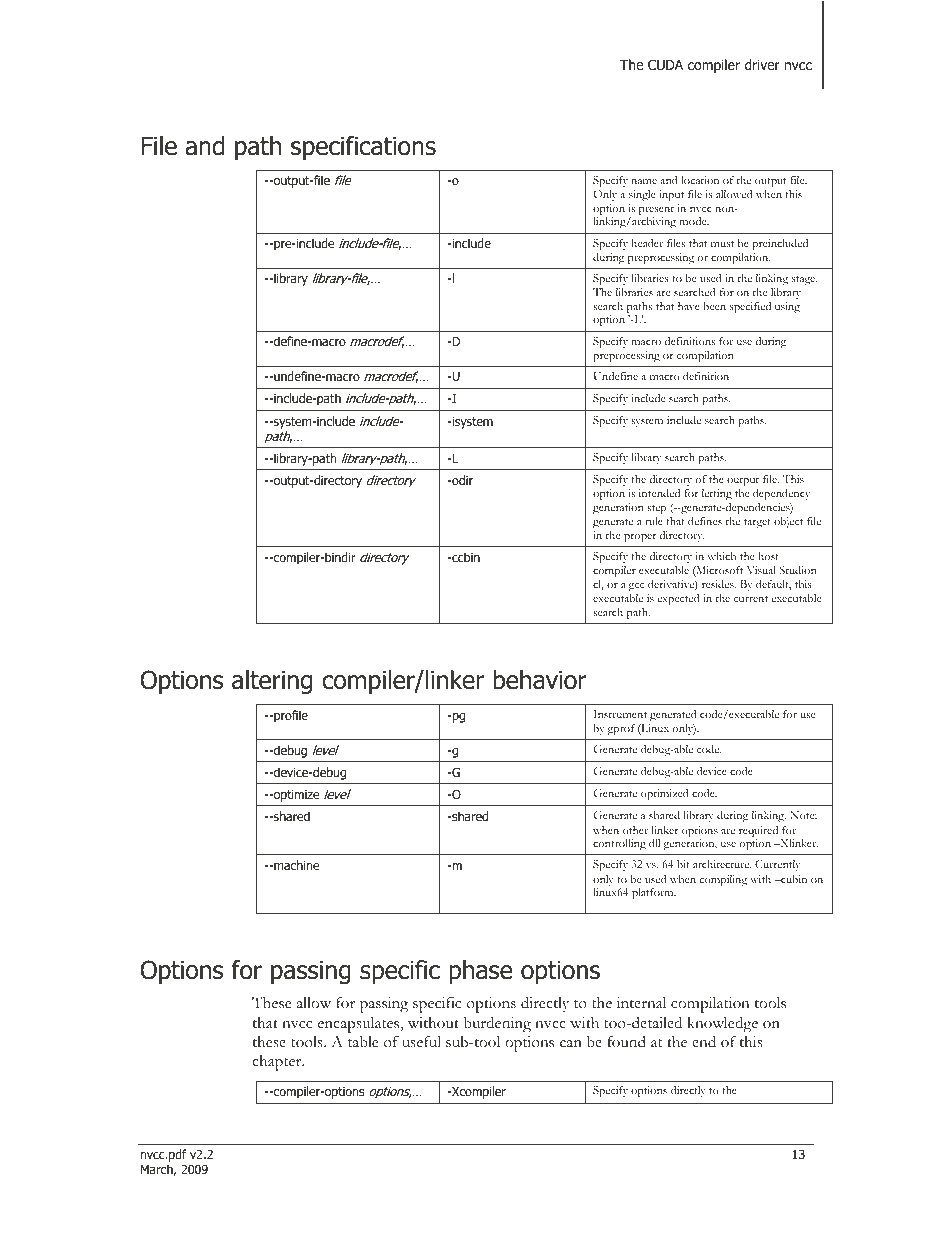 This screenshot has height=1233, width=952. What do you see at coordinates (665, 64) in the screenshot?
I see `CUDA` at bounding box center [665, 64].
